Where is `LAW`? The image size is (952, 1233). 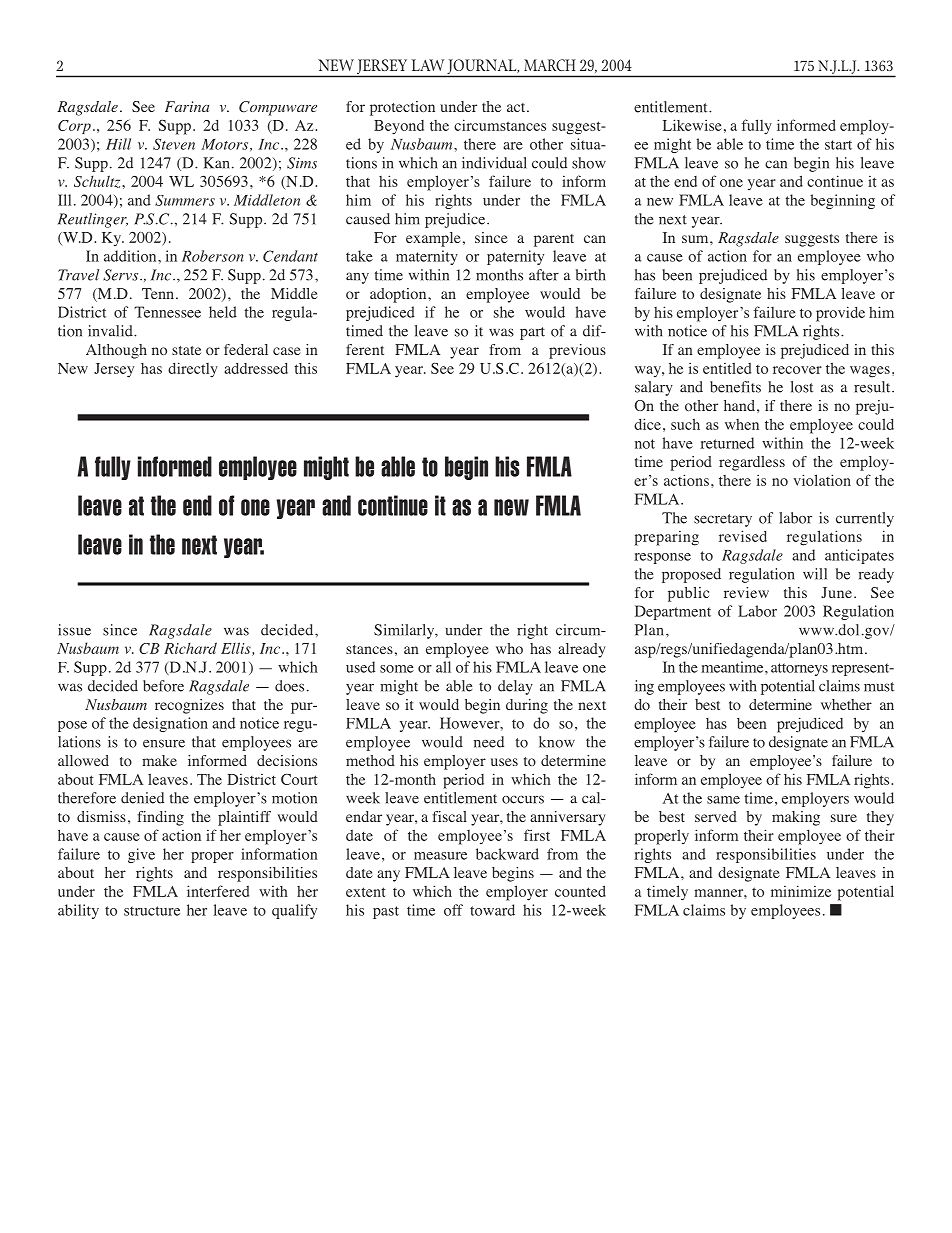 LAW is located at coordinates (428, 65).
